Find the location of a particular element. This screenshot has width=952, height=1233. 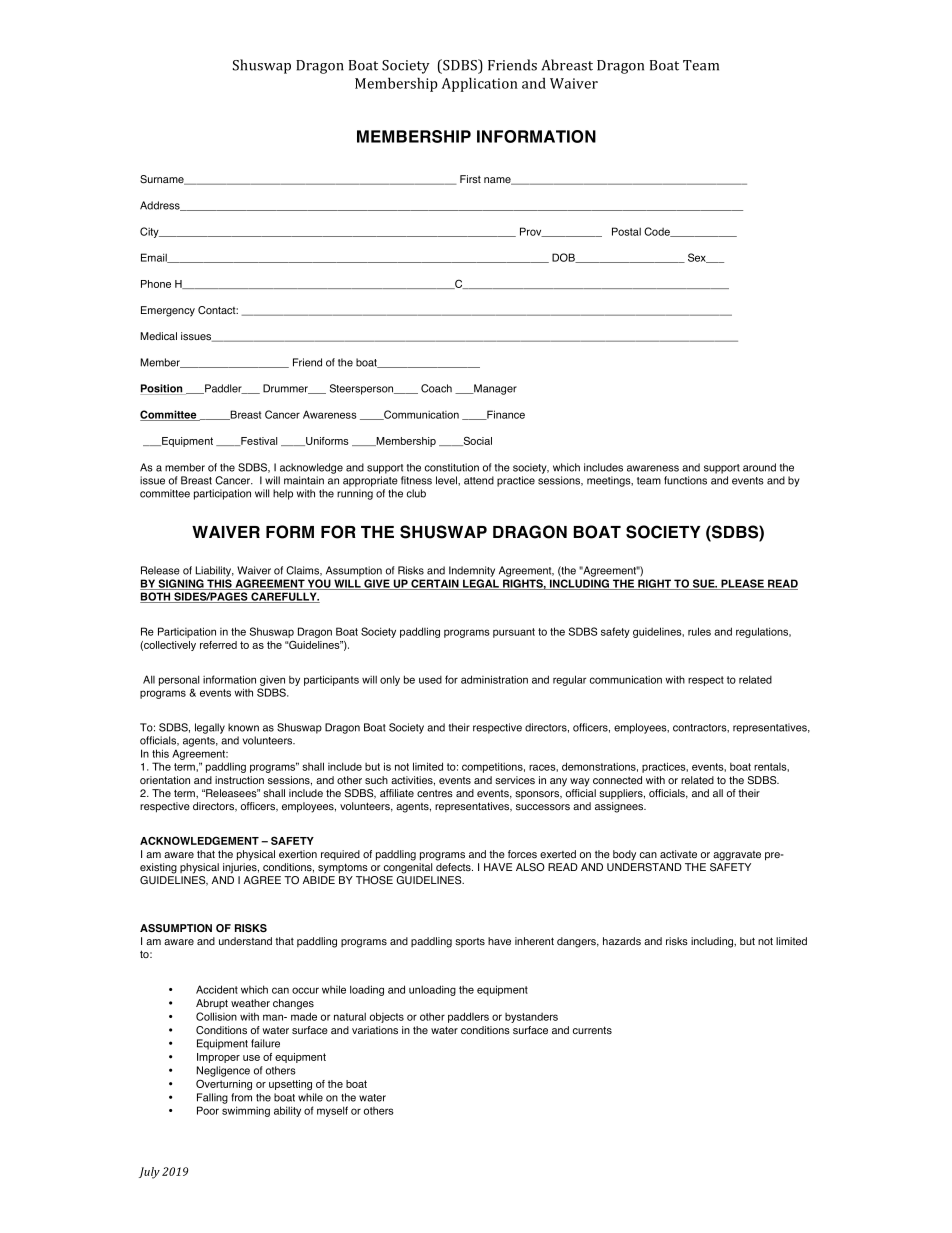

CERTAIN is located at coordinates (435, 584).
